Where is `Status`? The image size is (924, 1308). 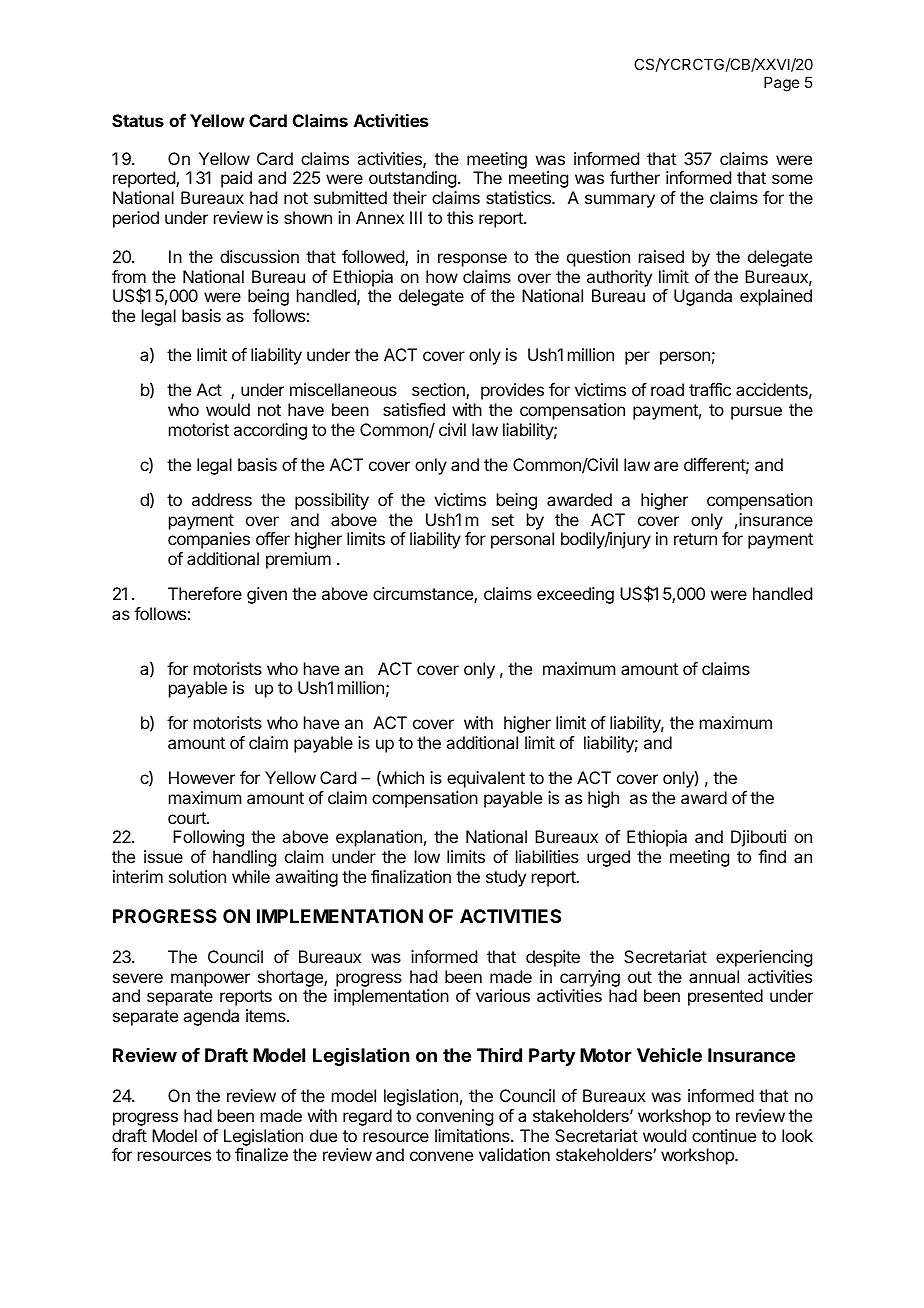
Status is located at coordinates (138, 120).
